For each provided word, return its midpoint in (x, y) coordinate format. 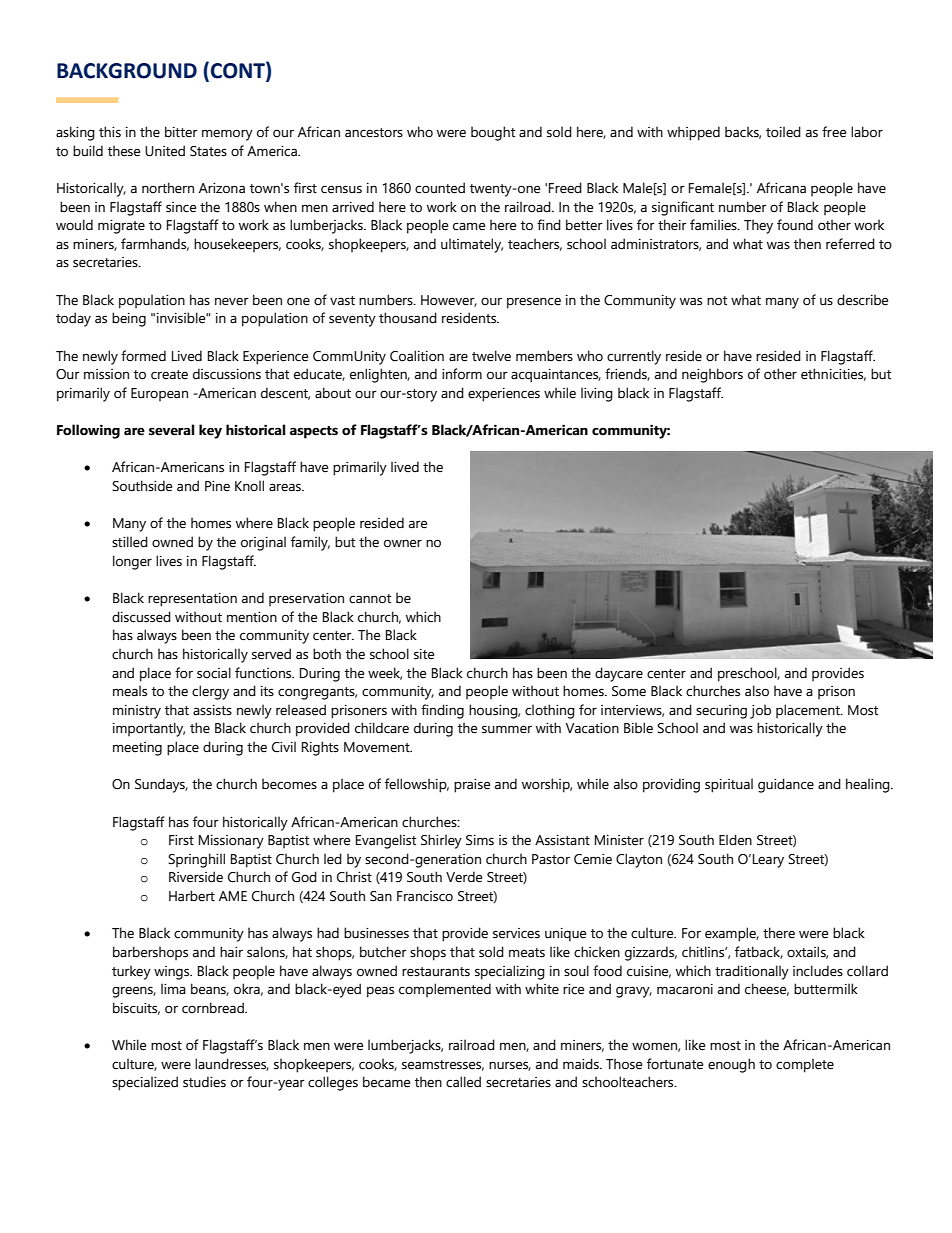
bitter (181, 132)
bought (493, 133)
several (171, 430)
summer (507, 729)
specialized (145, 1083)
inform (462, 374)
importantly (149, 729)
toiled (783, 132)
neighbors (712, 375)
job (760, 711)
